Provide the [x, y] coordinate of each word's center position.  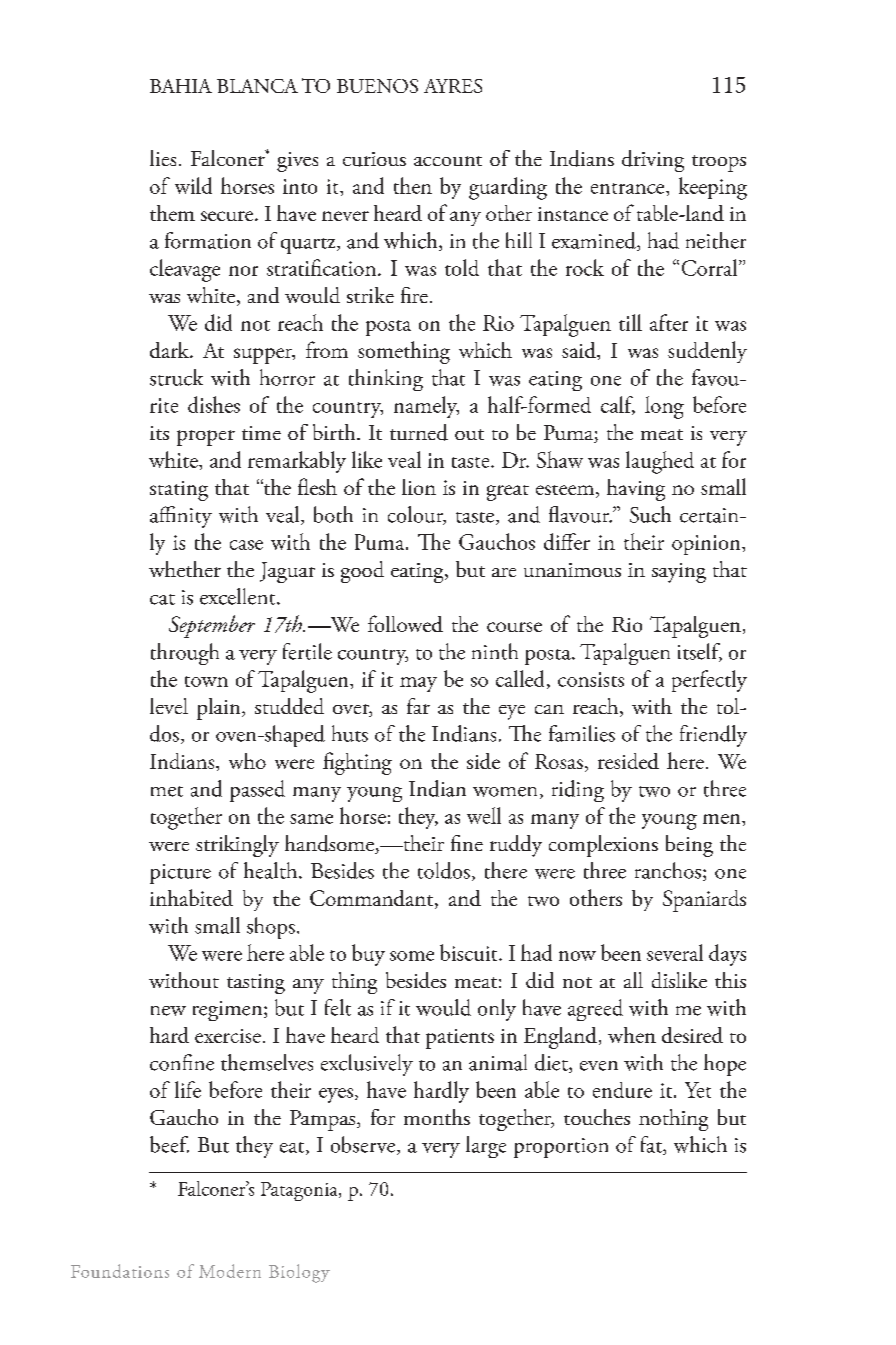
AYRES [453, 86]
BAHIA [181, 86]
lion [419, 487]
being [689, 846]
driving [653, 161]
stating [179, 491]
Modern [230, 1271]
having [636, 490]
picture [180, 874]
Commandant [373, 899]
